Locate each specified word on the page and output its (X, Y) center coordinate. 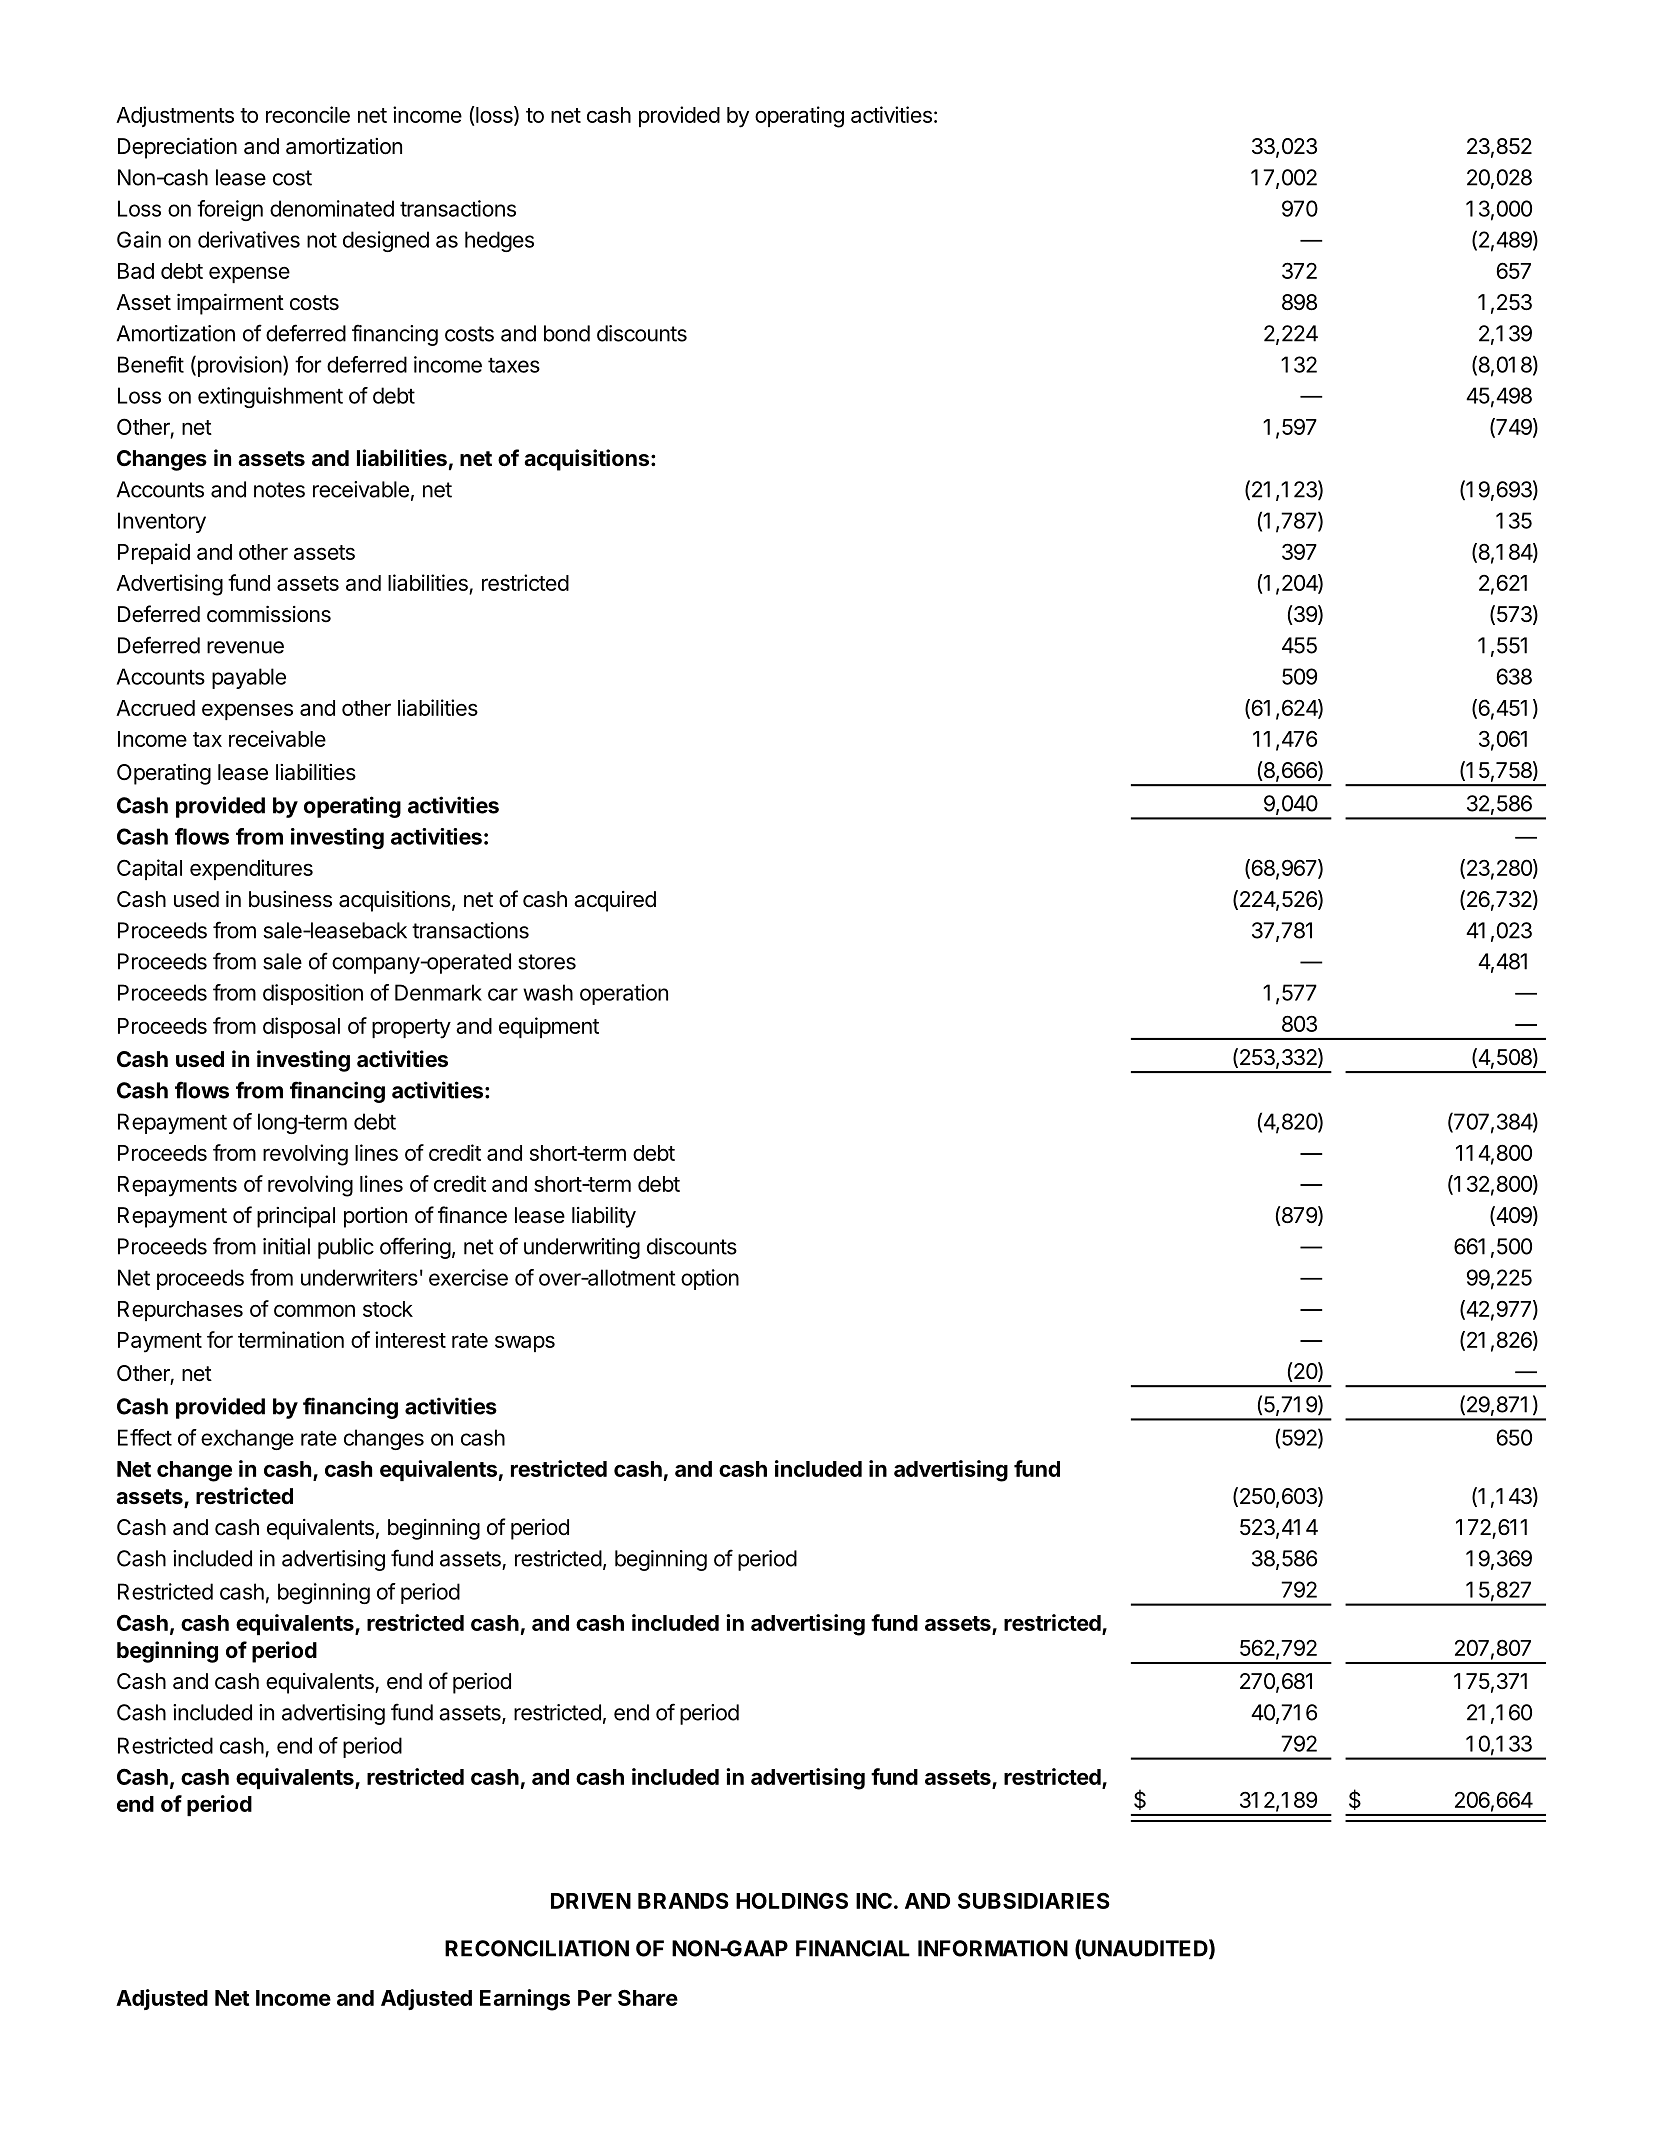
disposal (301, 1027)
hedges (499, 241)
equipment (549, 1027)
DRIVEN (591, 1901)
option (710, 1279)
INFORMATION (993, 1948)
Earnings (525, 2000)
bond (567, 333)
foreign (230, 210)
